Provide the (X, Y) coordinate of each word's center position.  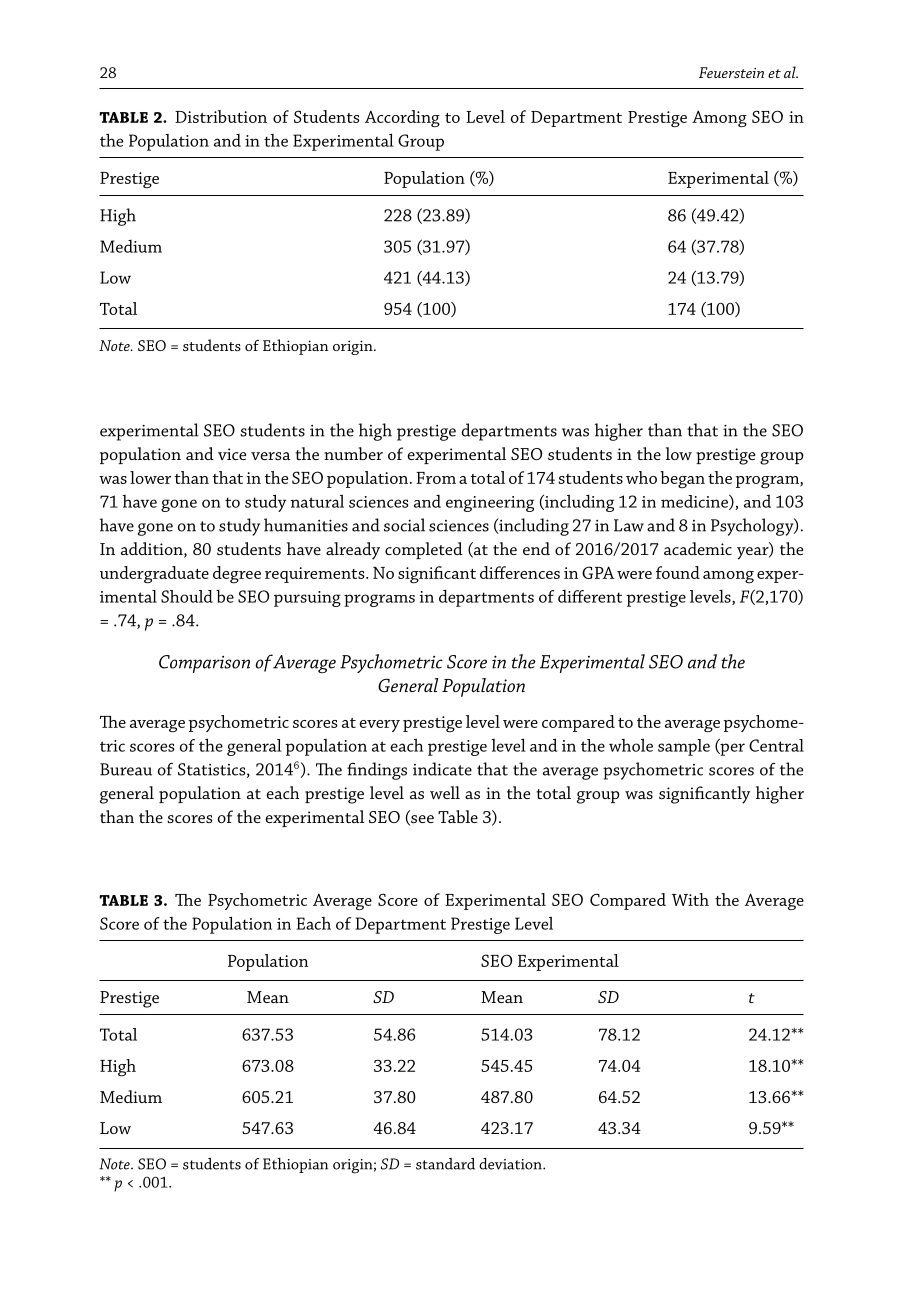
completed (424, 550)
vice (232, 454)
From (436, 478)
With (690, 899)
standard (445, 1163)
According (402, 118)
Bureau (126, 769)
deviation (511, 1164)
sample (684, 747)
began (682, 479)
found (678, 572)
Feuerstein (731, 72)
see (421, 820)
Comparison (204, 664)
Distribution (221, 116)
